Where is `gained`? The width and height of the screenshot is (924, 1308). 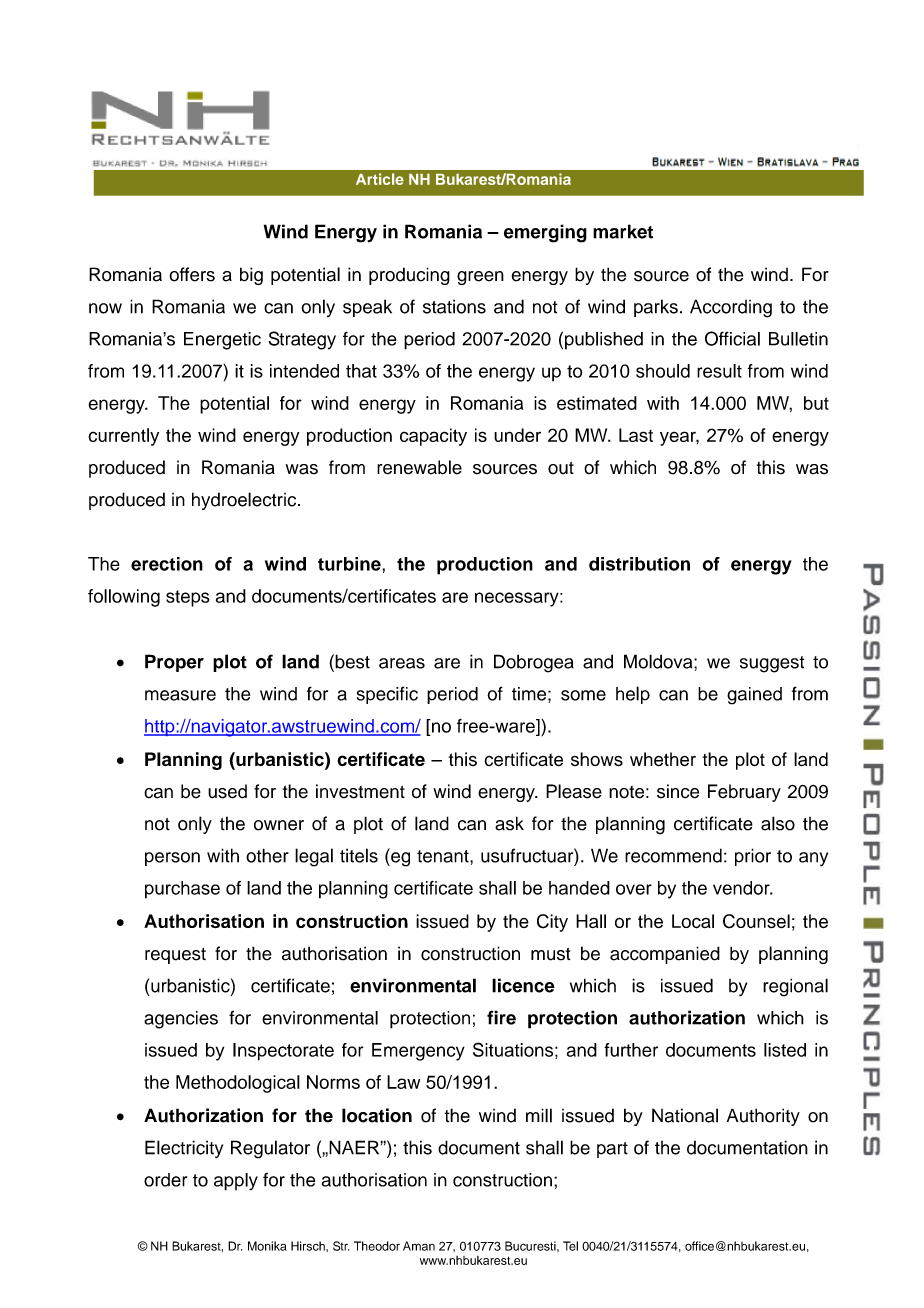 gained is located at coordinates (754, 696).
